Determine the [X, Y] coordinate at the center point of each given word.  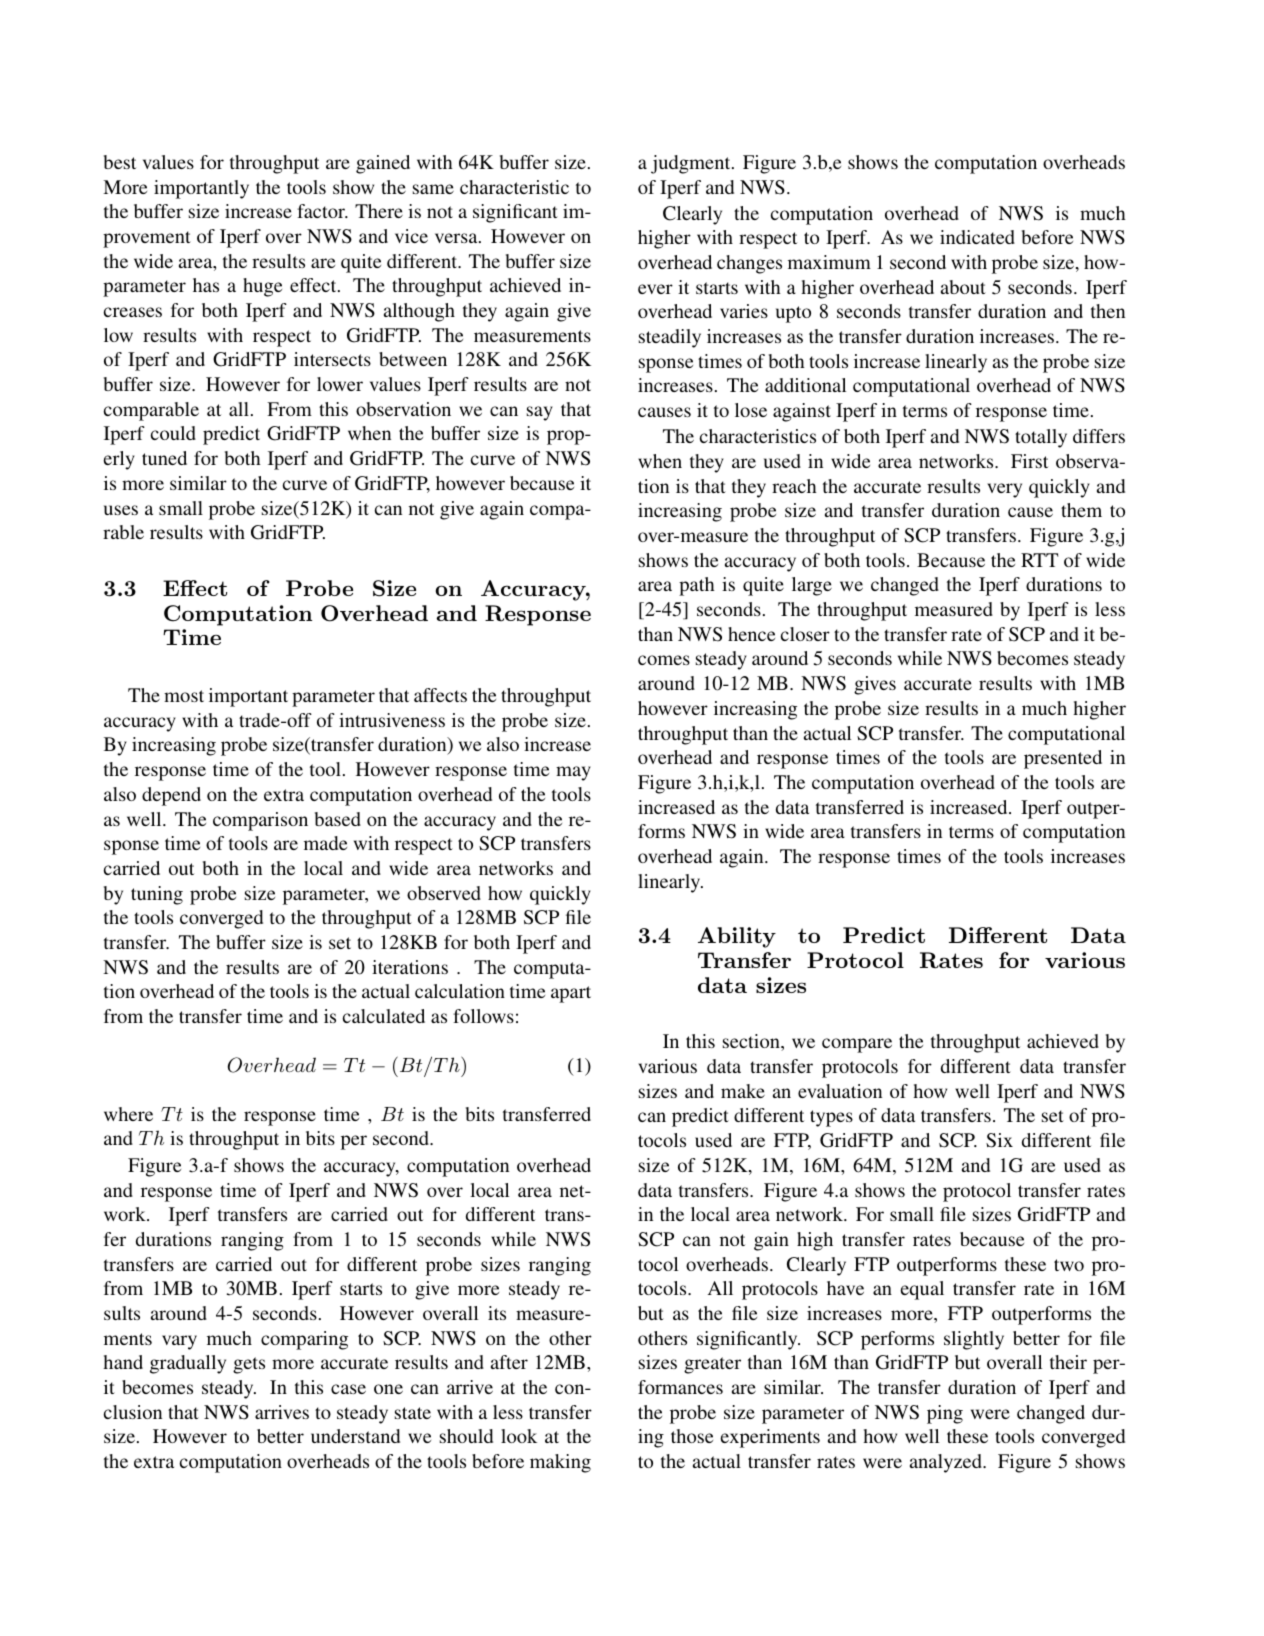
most [184, 696]
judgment [692, 164]
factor [322, 211]
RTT [1039, 560]
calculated [384, 1016]
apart [571, 994]
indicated [977, 237]
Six [999, 1140]
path [697, 586]
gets [249, 1365]
